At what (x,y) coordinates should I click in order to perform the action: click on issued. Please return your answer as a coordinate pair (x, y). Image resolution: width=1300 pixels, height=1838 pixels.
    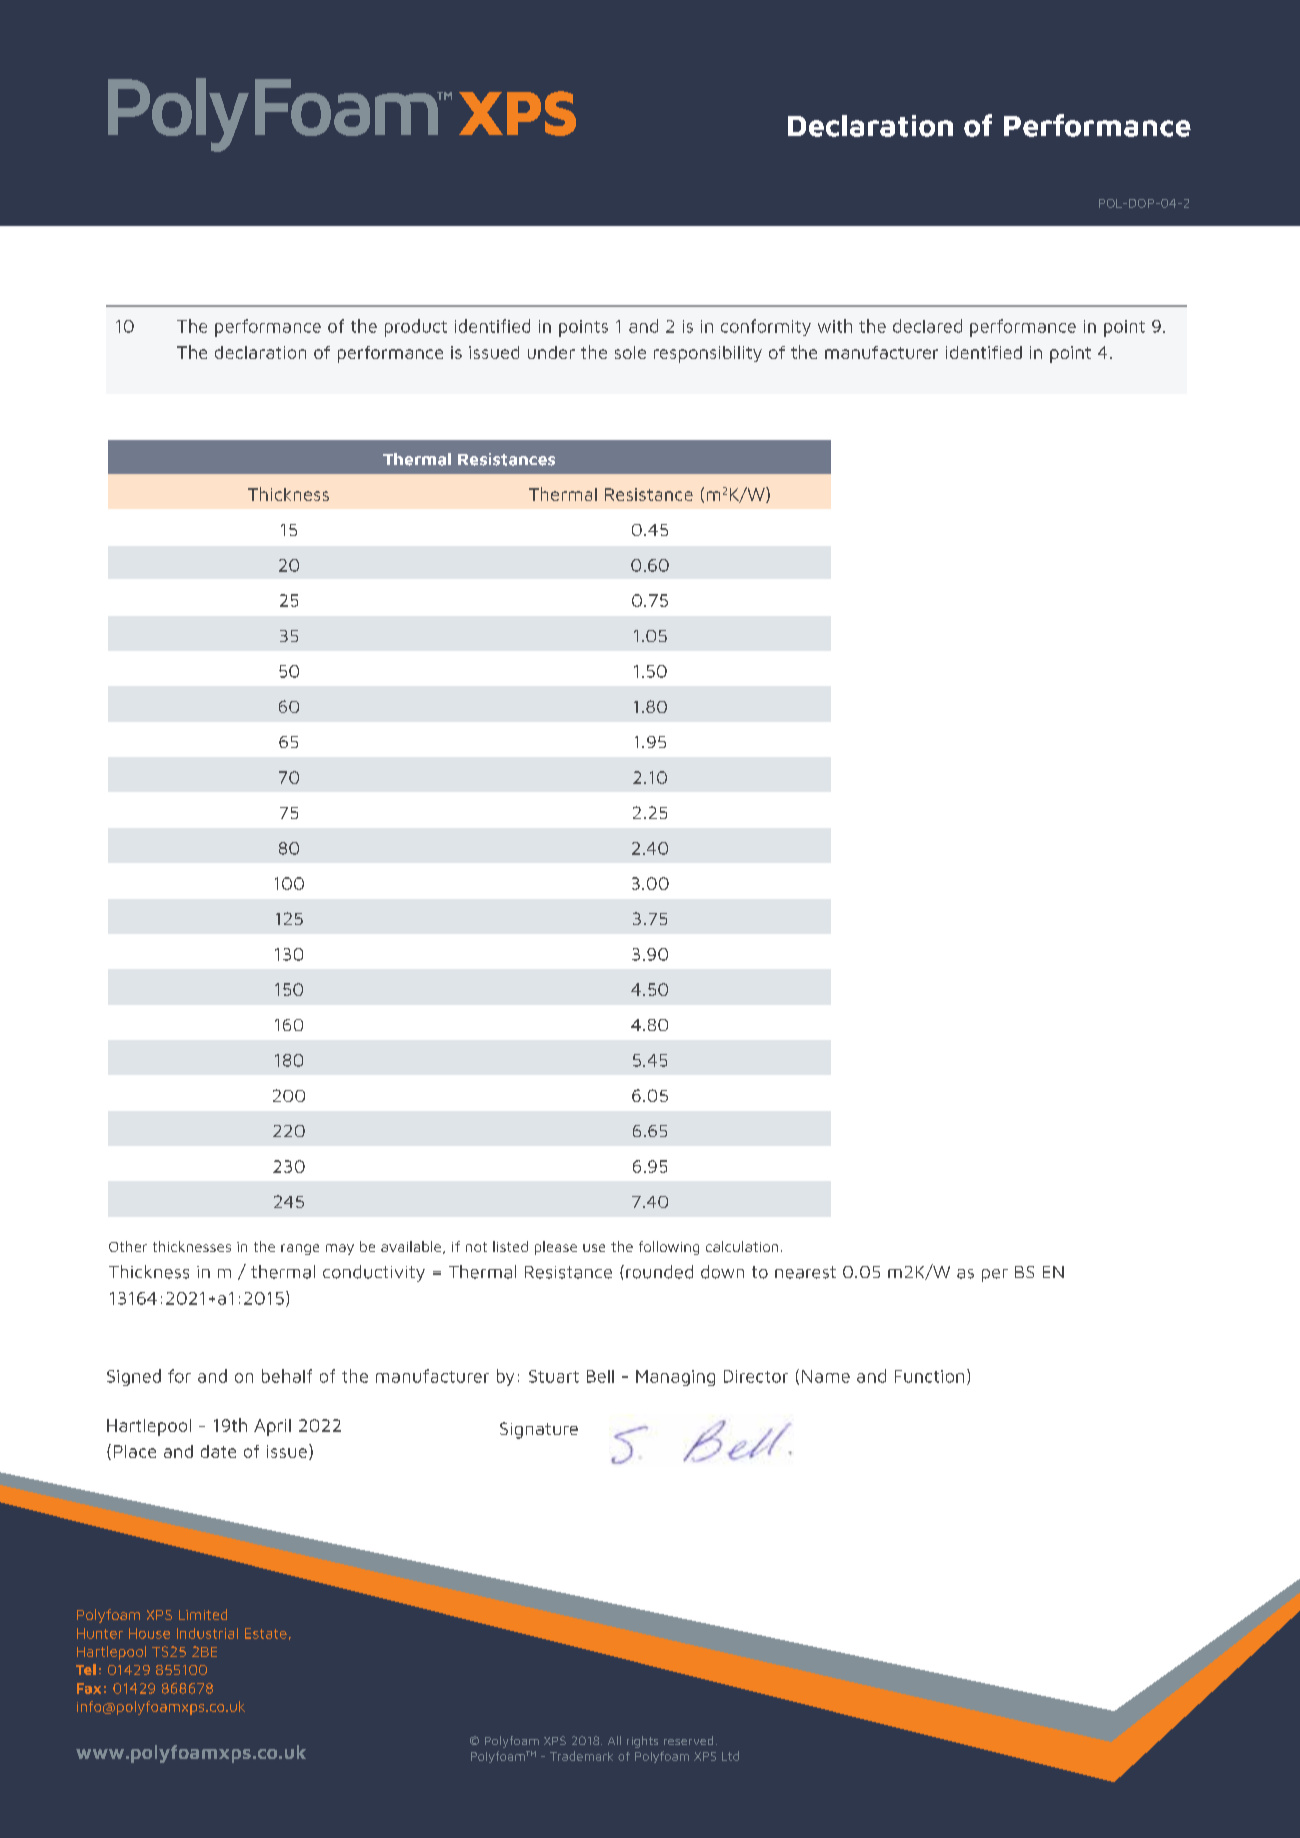
    Looking at the image, I should click on (494, 352).
